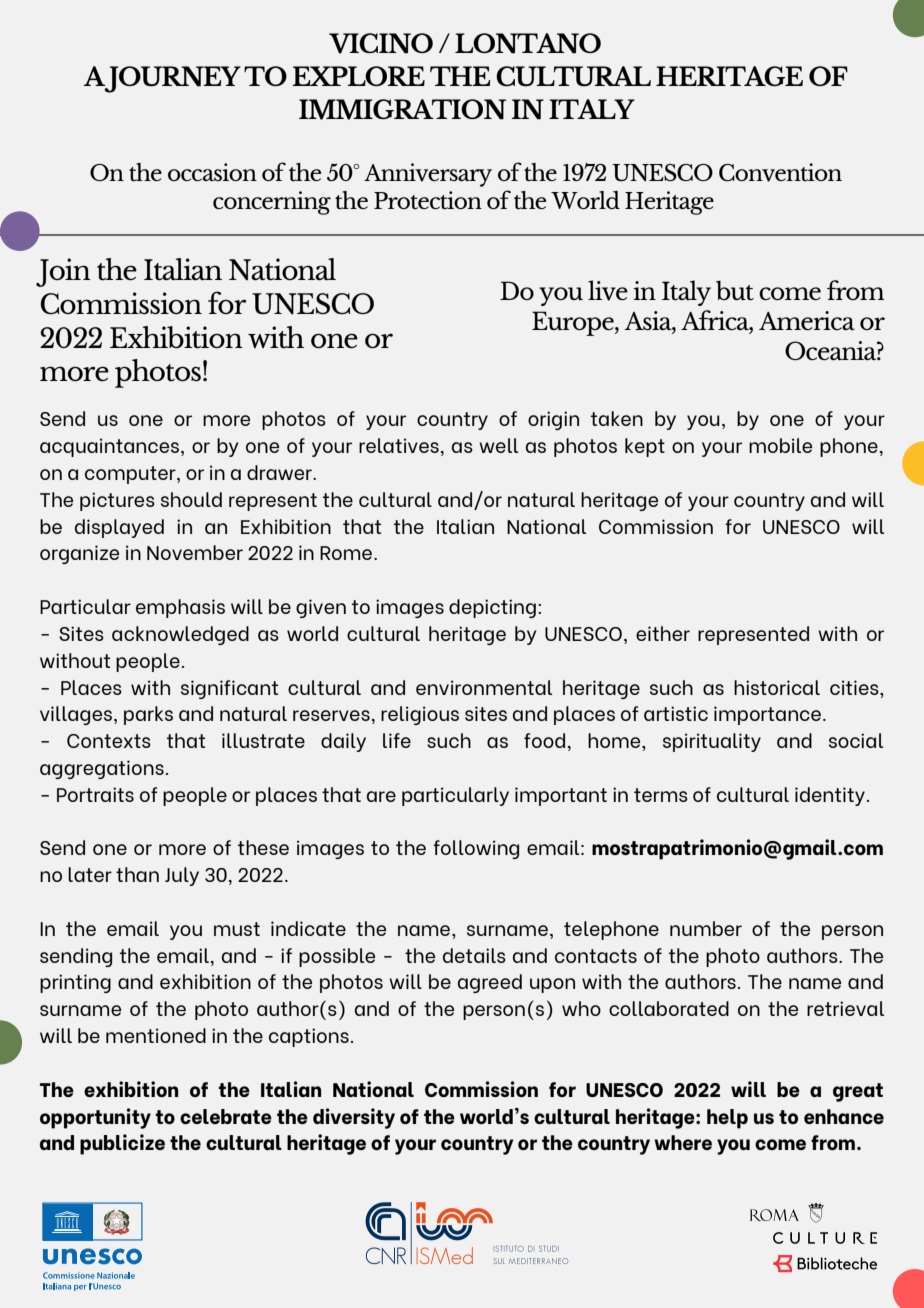 The height and width of the page is (1308, 924). Describe the element at coordinates (498, 445) in the page. I see `well` at that location.
